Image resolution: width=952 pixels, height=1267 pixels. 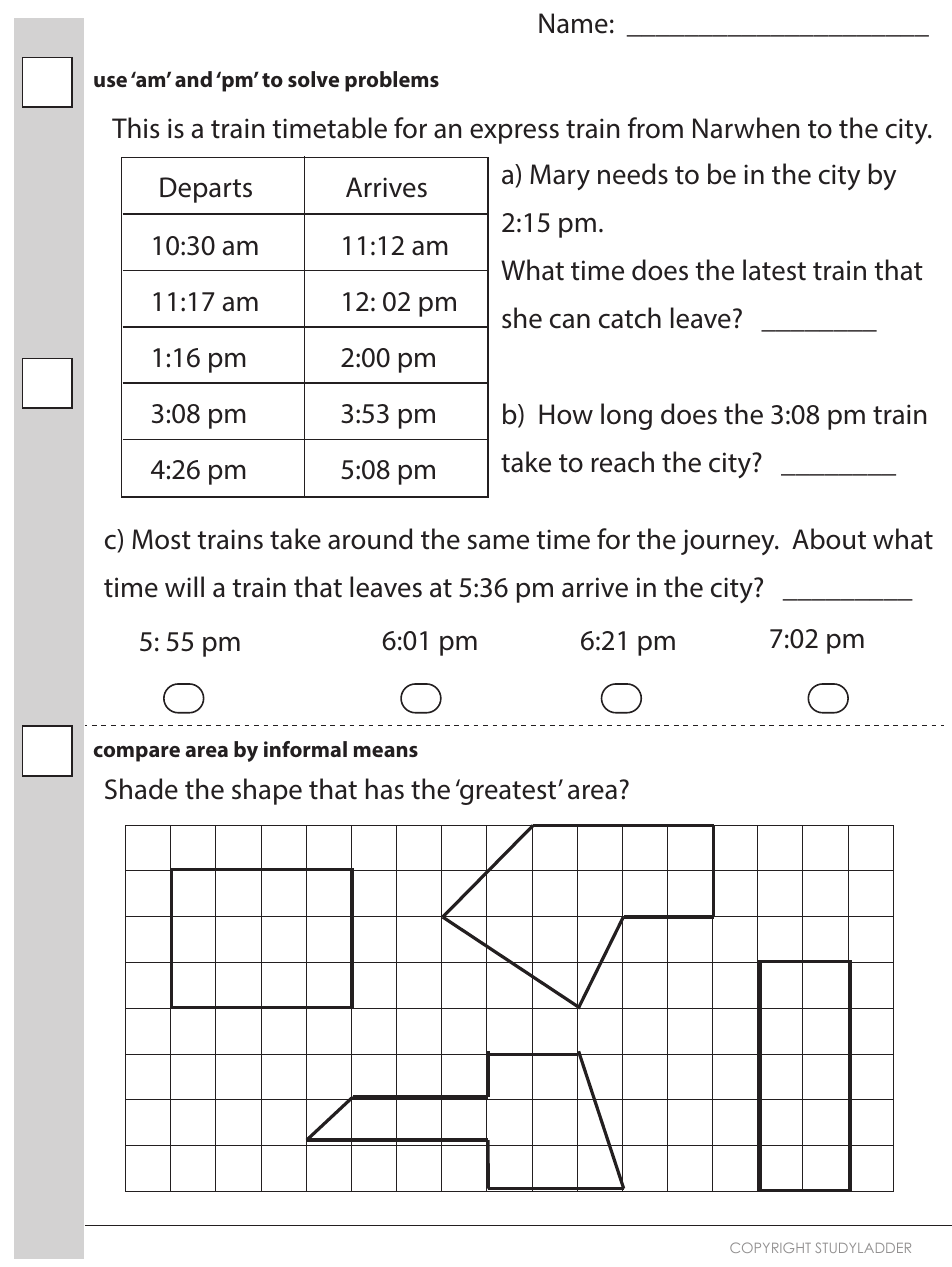 What do you see at coordinates (770, 1247) in the screenshot?
I see `COPYRIGHT` at bounding box center [770, 1247].
